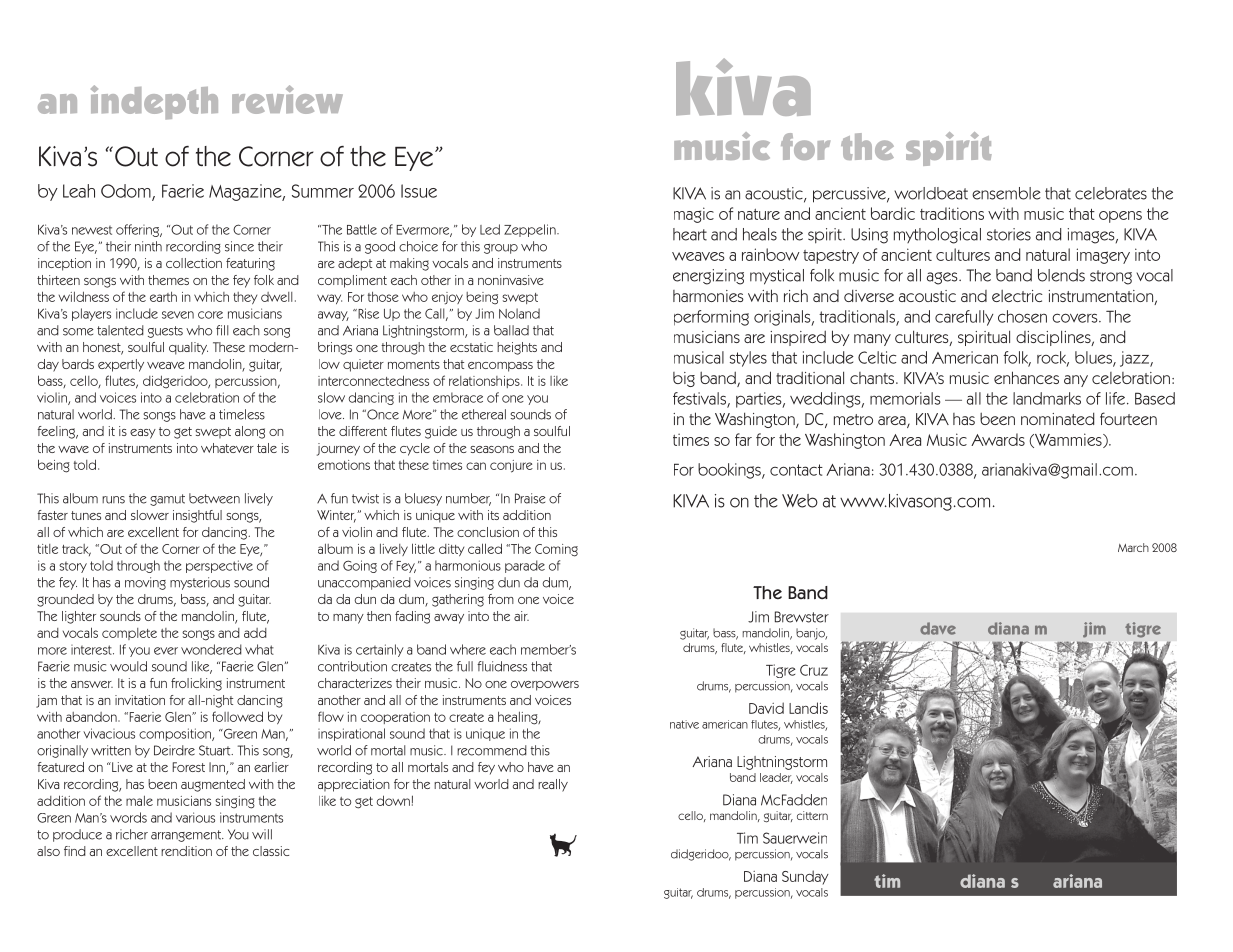  What do you see at coordinates (1026, 377) in the screenshot?
I see `enhances` at bounding box center [1026, 377].
